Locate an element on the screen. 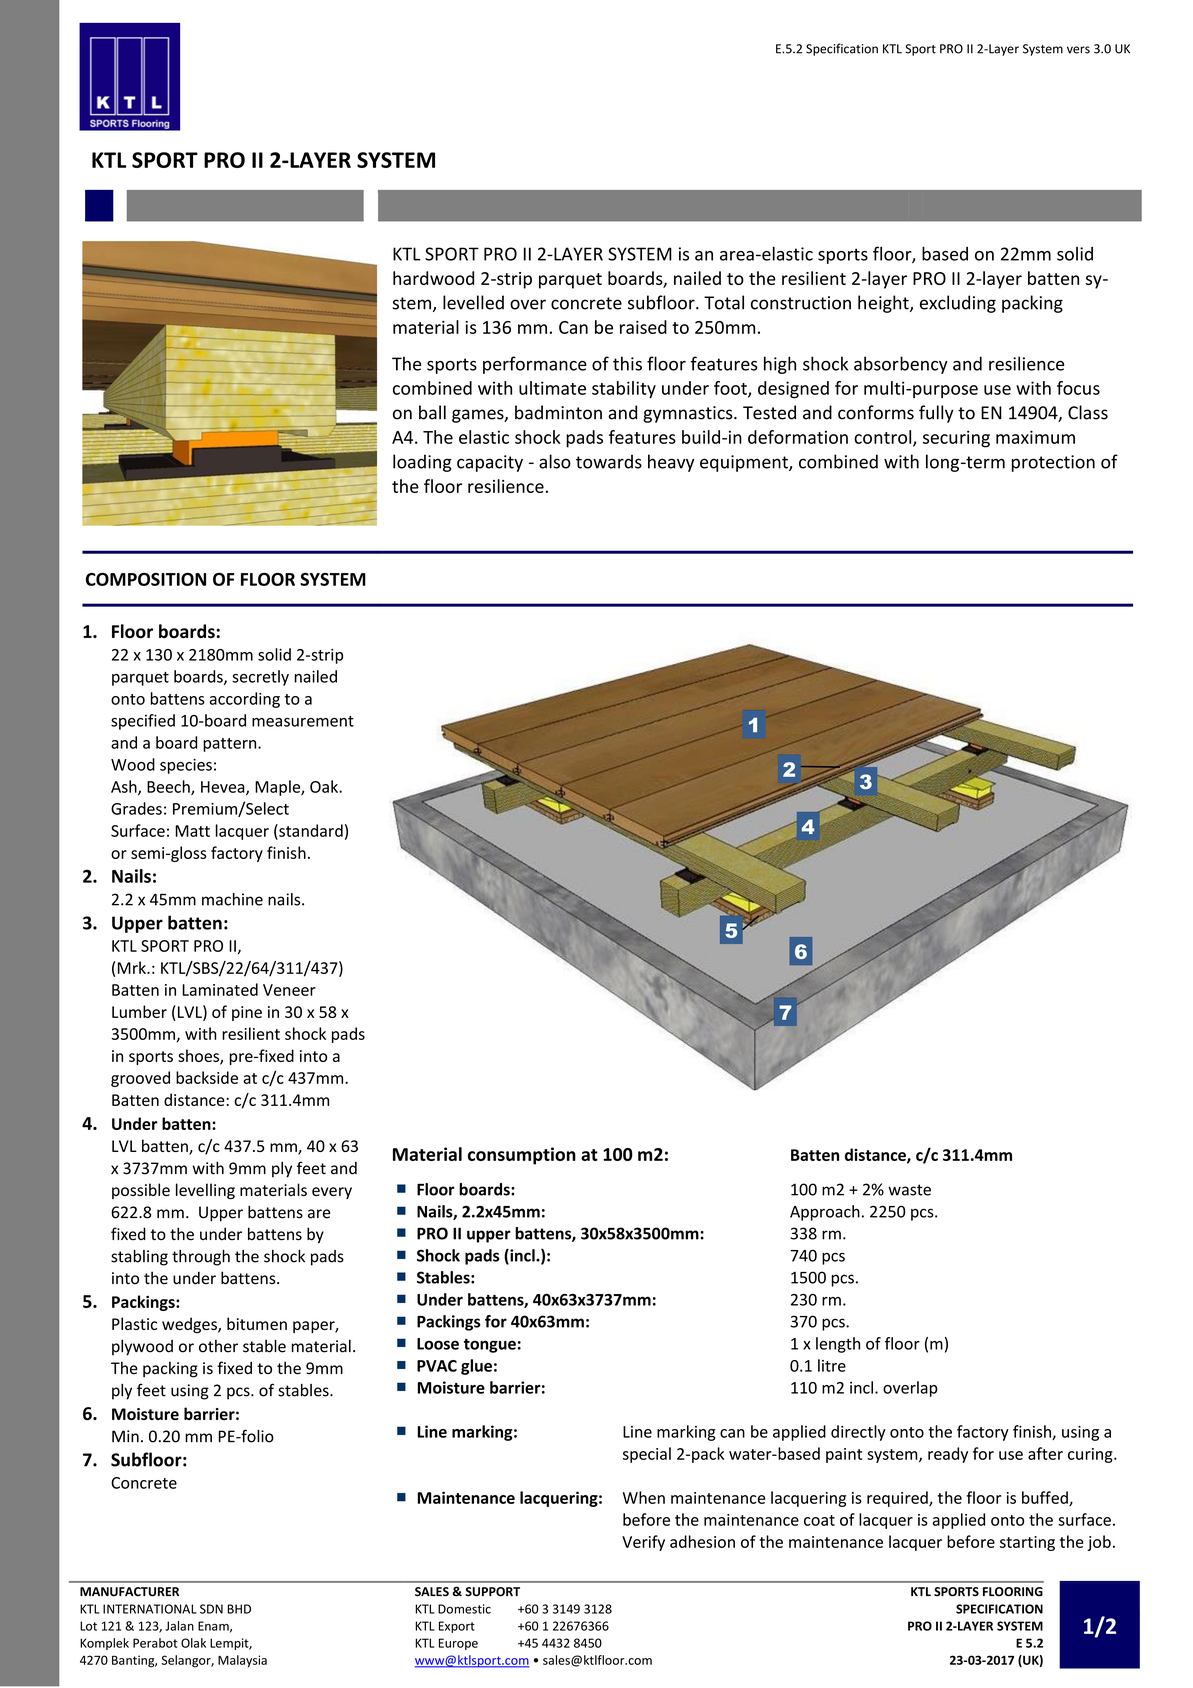  consumption is located at coordinates (522, 1156).
